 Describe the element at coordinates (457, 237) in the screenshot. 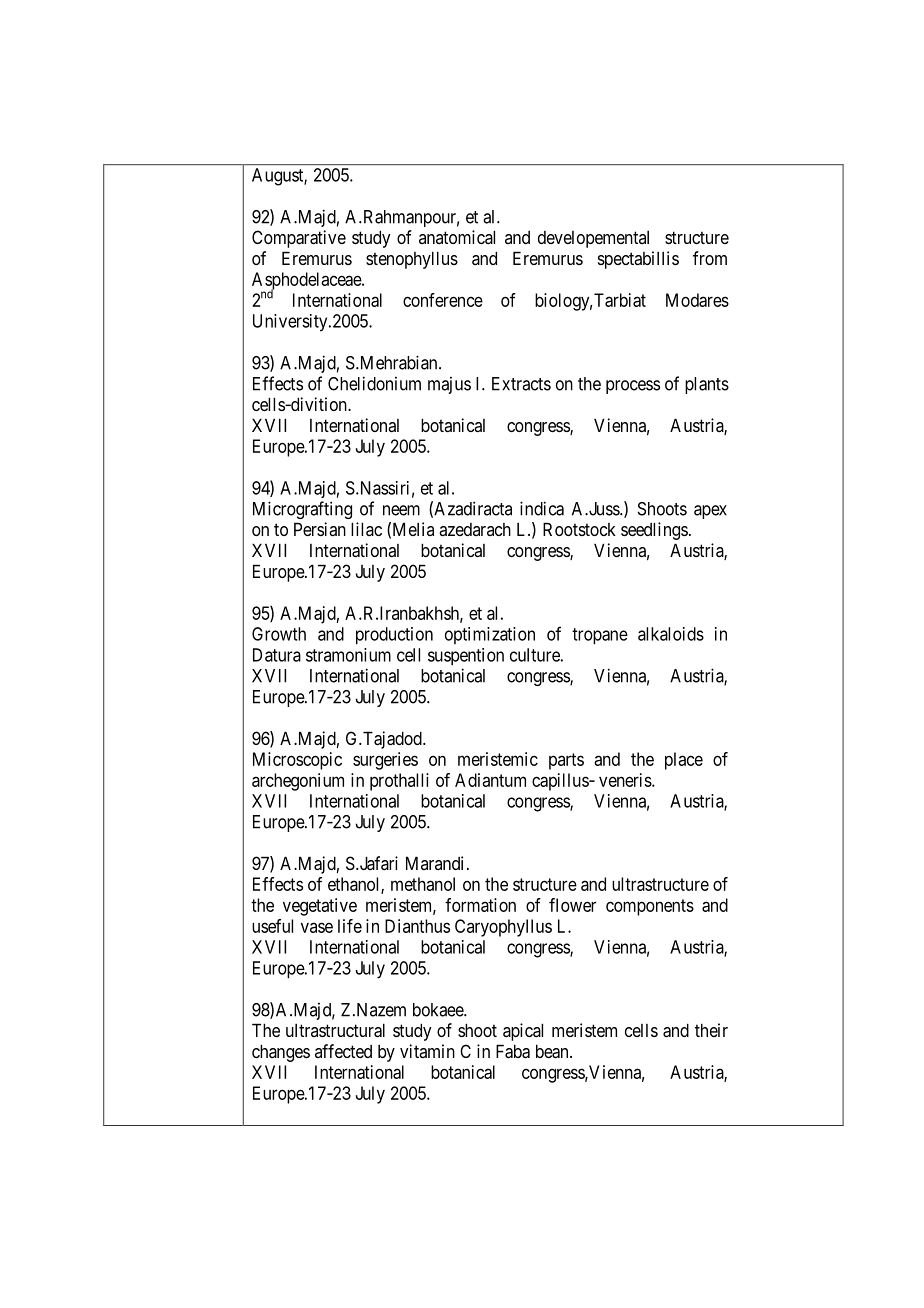

I see `anatomical` at that location.
